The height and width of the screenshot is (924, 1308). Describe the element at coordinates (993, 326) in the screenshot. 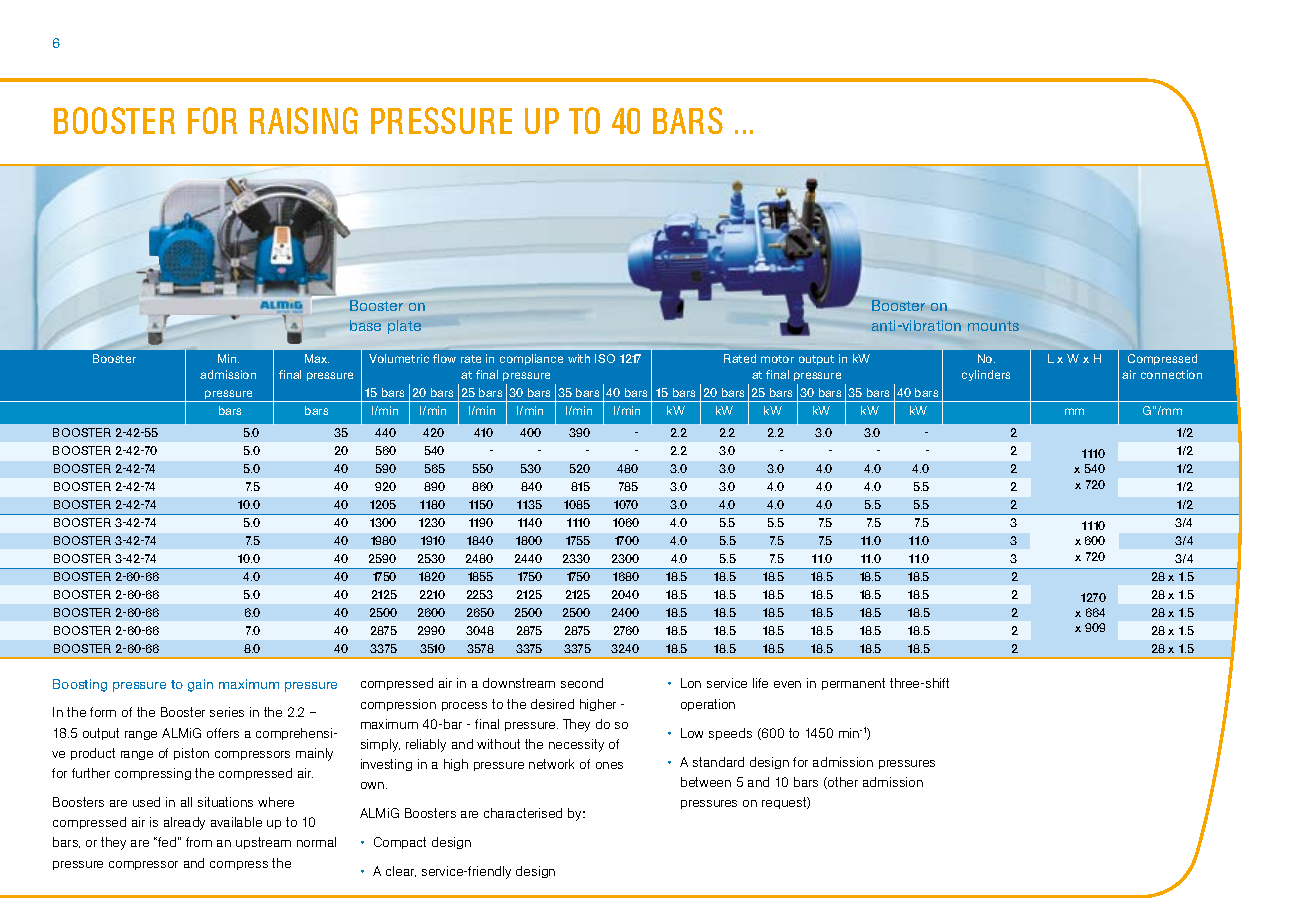

I see `mounts` at that location.
